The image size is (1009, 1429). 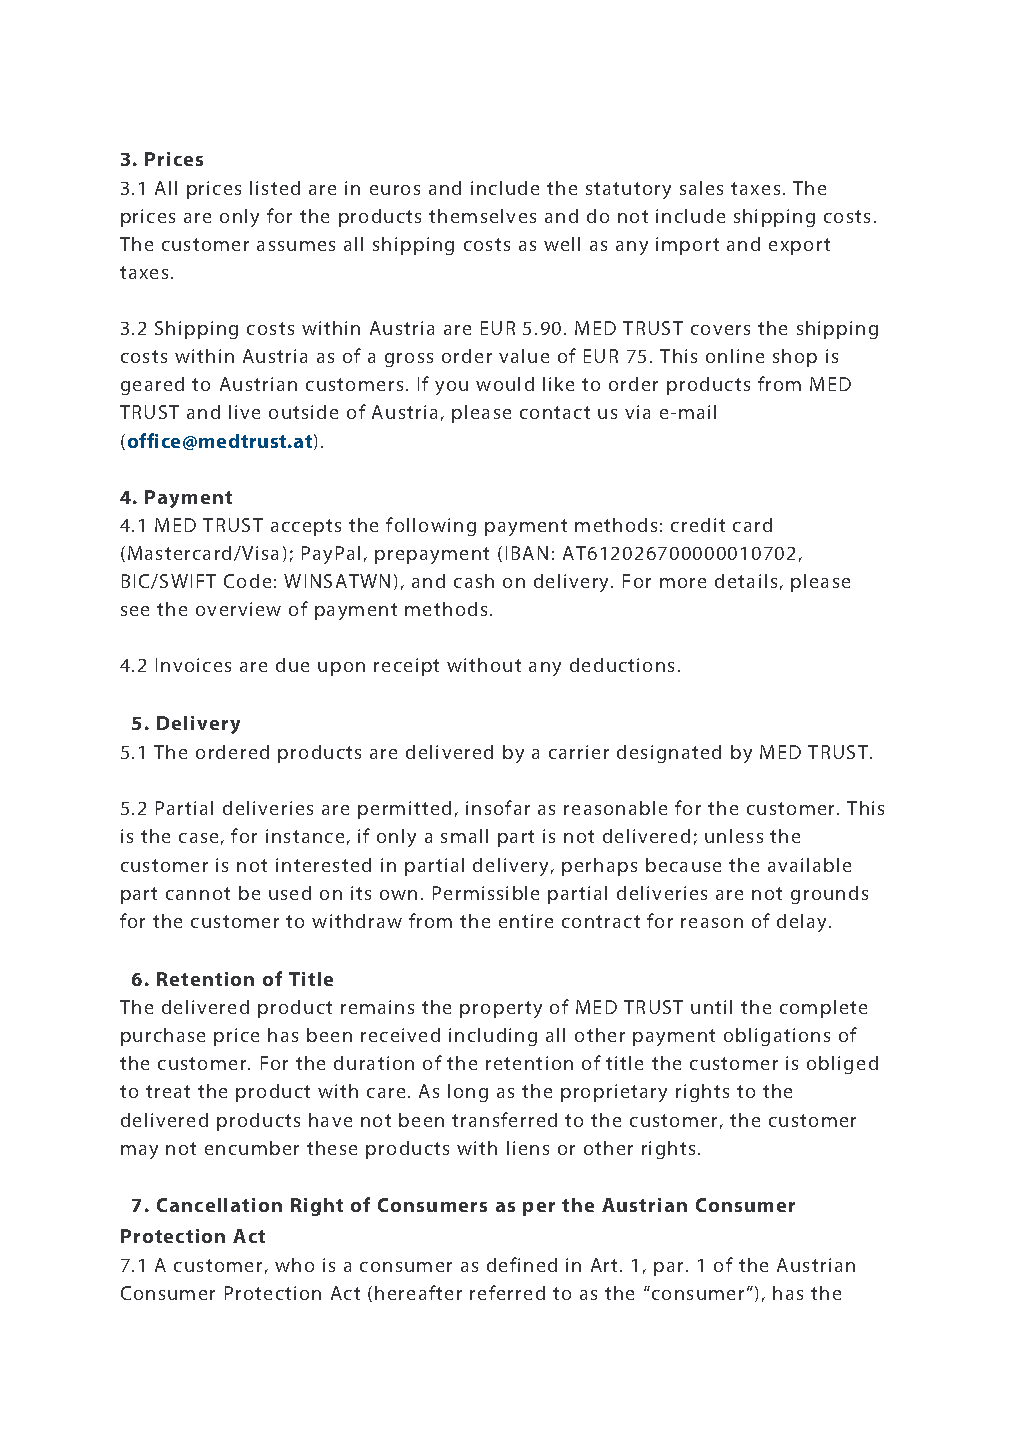 I want to click on listed, so click(x=275, y=188).
